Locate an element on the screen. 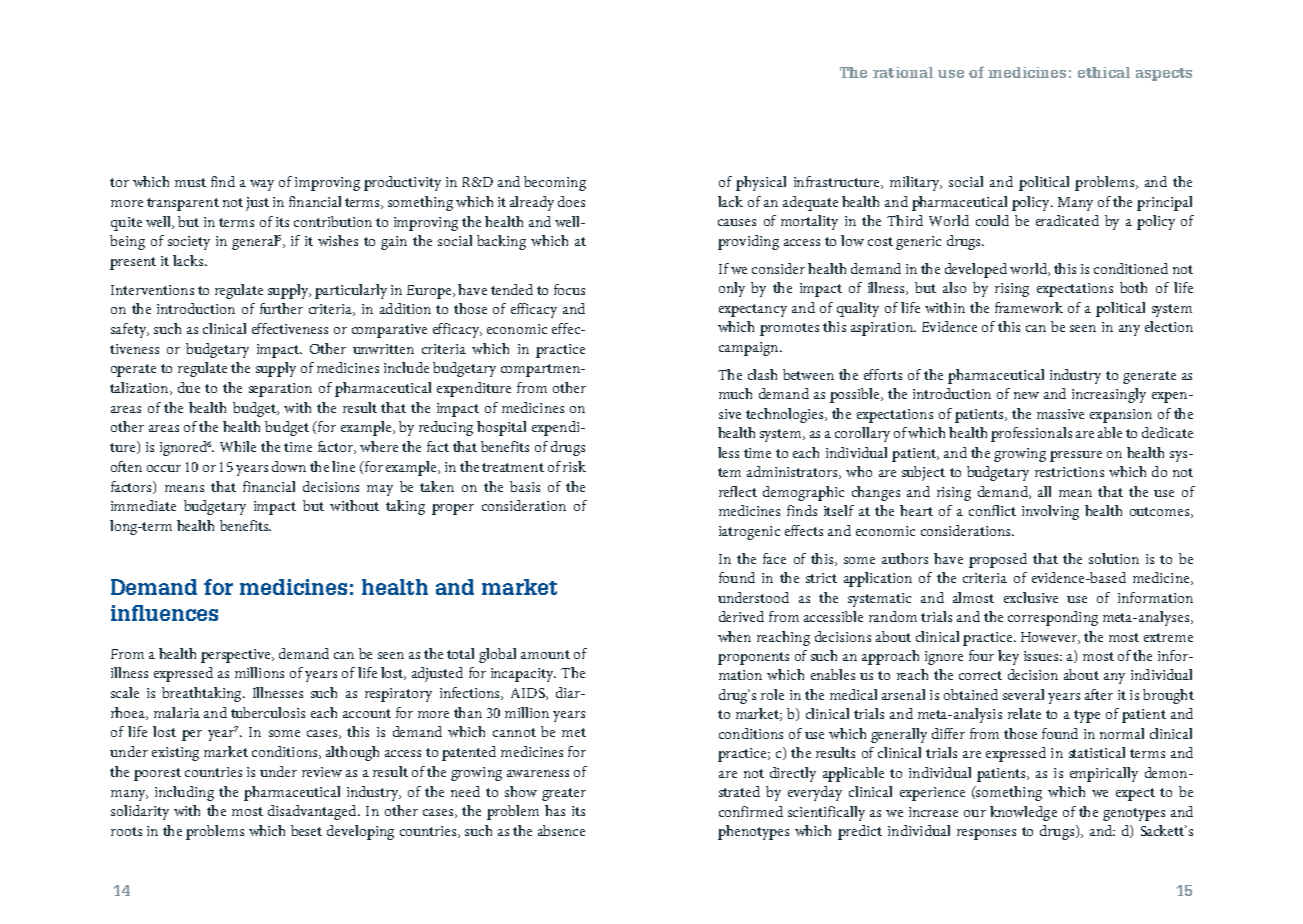  has is located at coordinates (555, 810).
